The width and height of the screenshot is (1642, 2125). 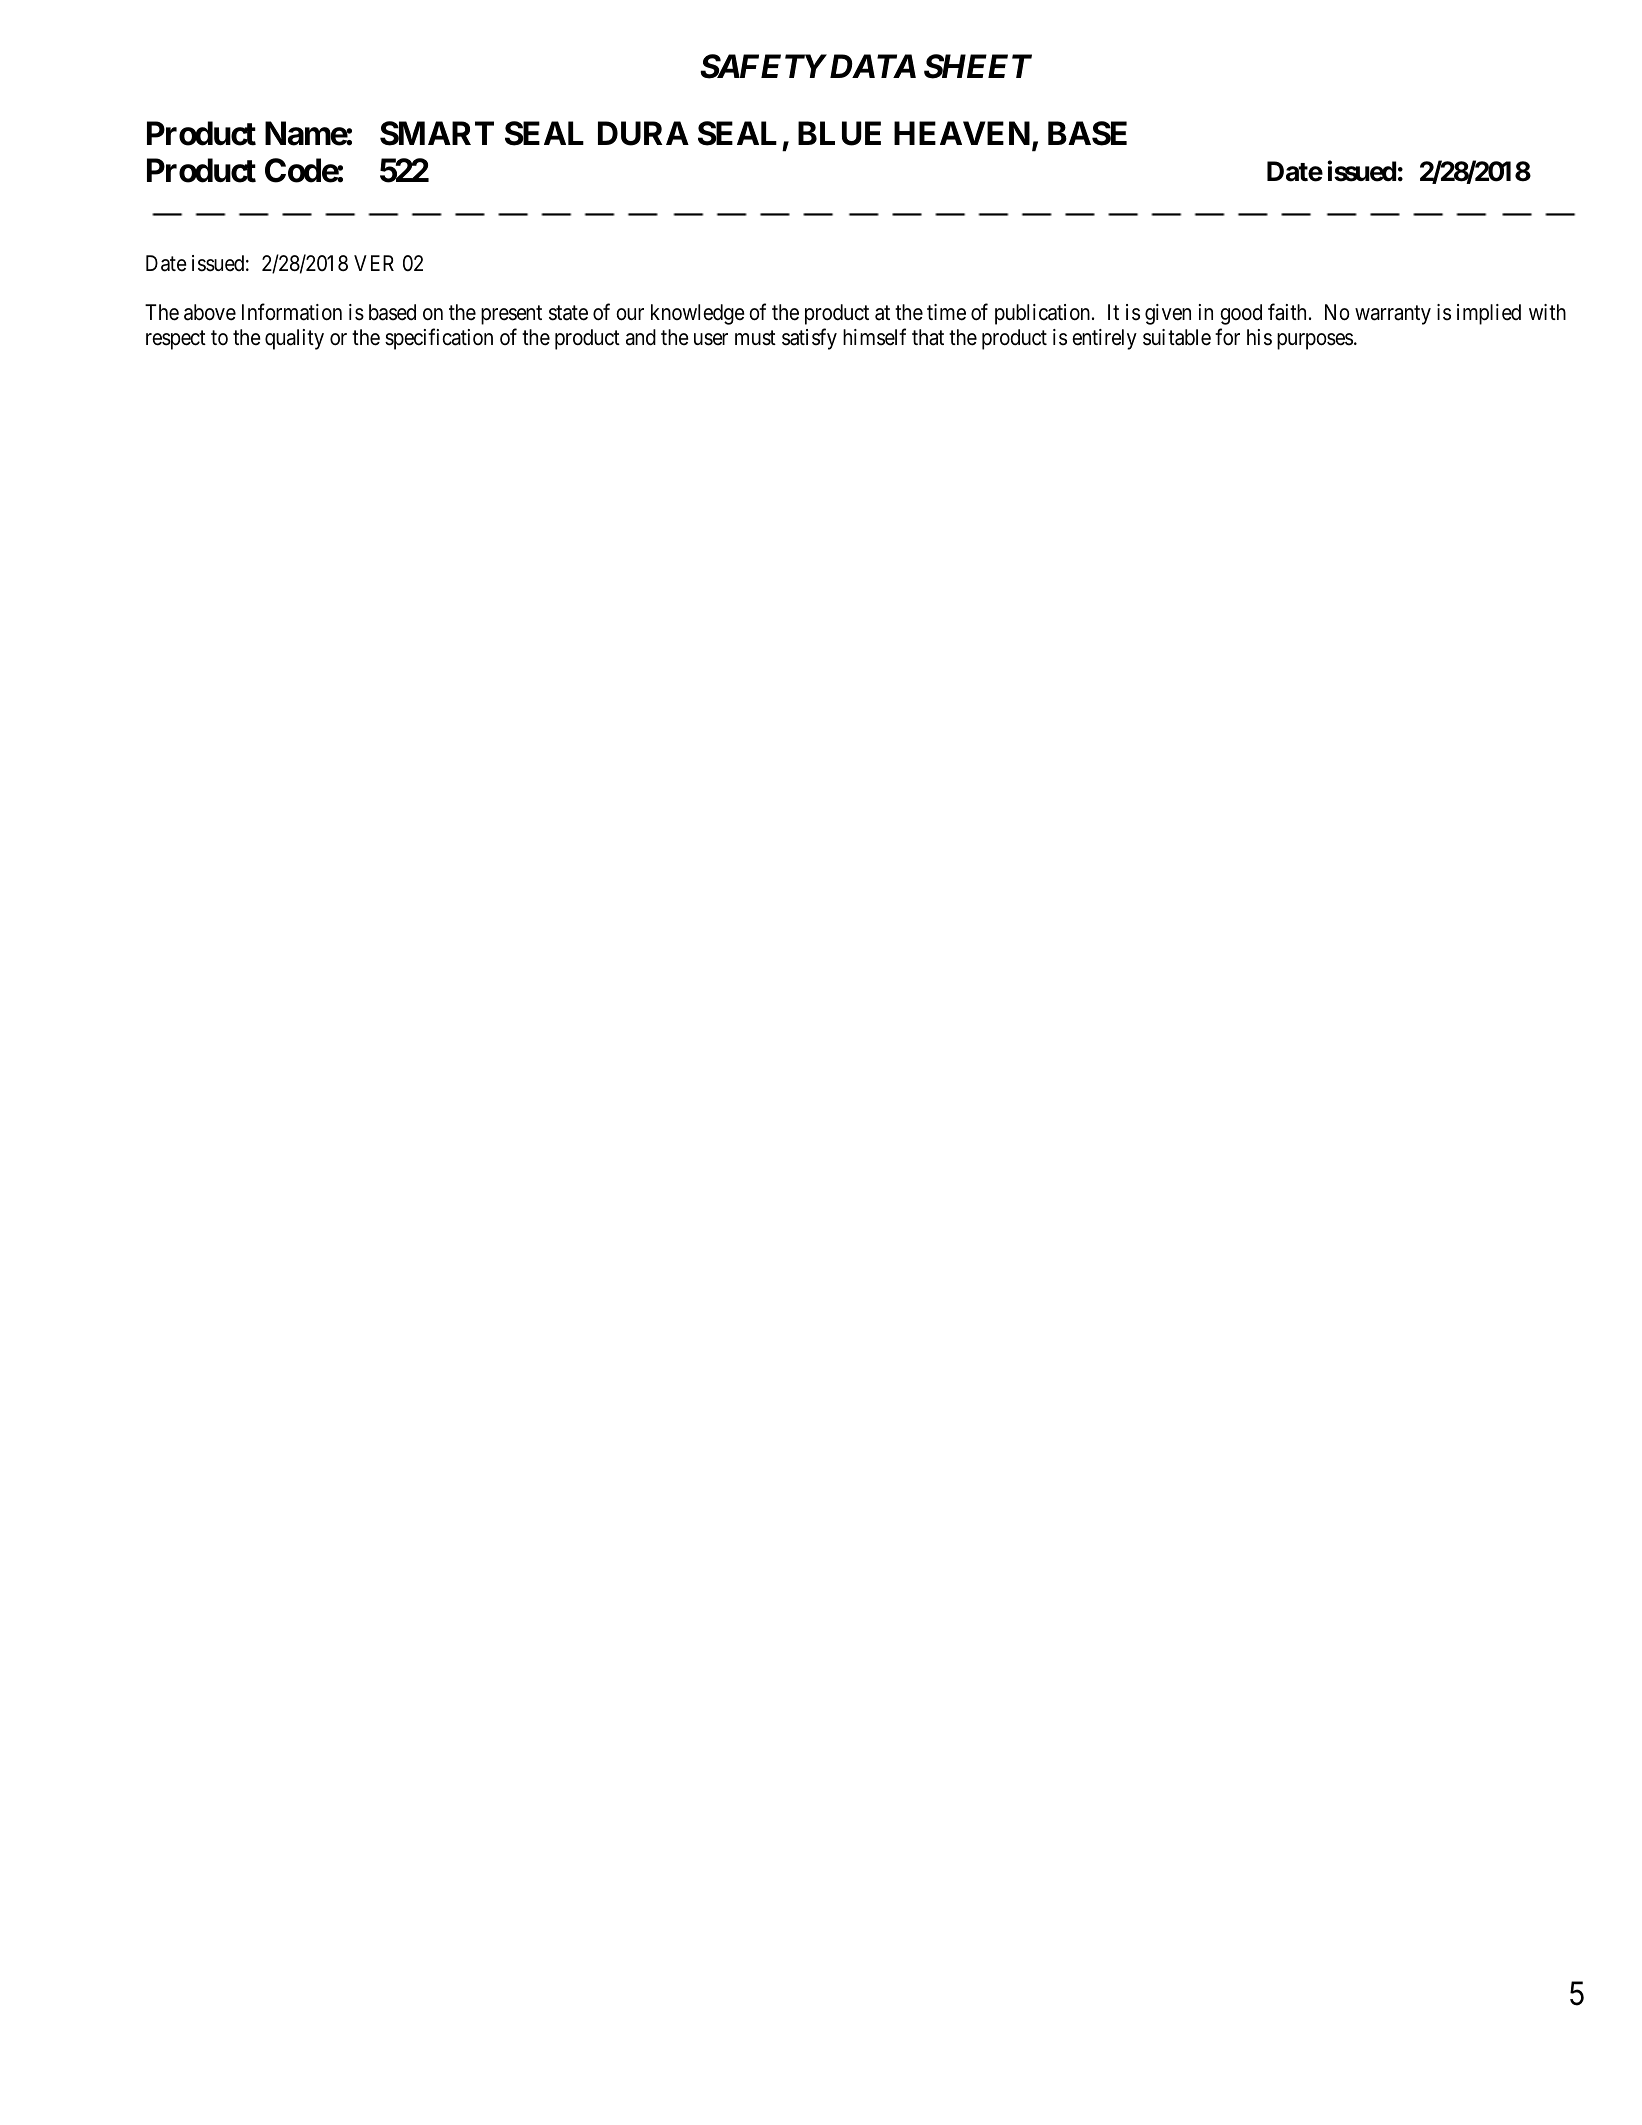 What do you see at coordinates (978, 66) in the screenshot?
I see `SHEET` at bounding box center [978, 66].
